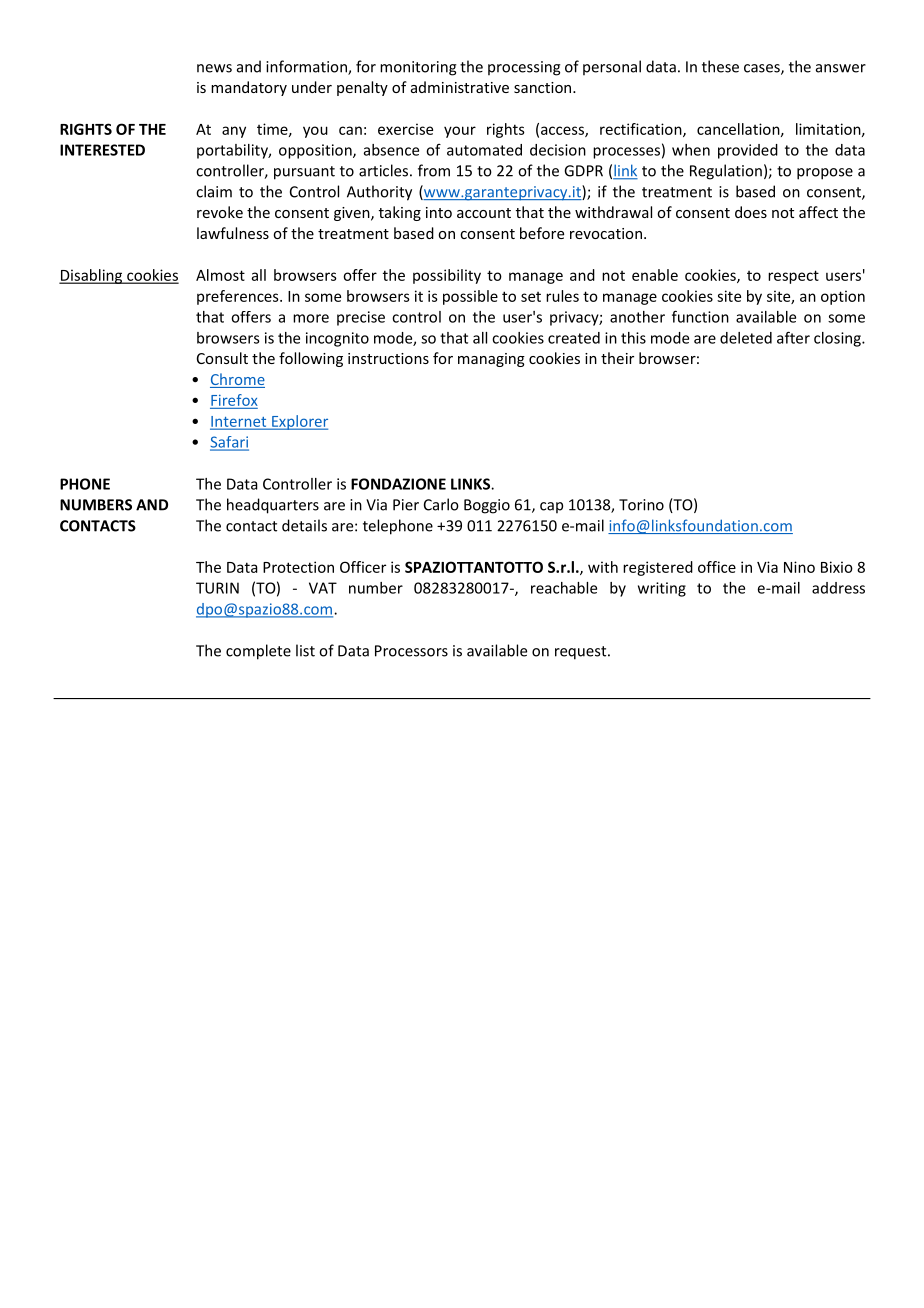 The height and width of the document is (1308, 924). I want to click on these, so click(720, 66).
